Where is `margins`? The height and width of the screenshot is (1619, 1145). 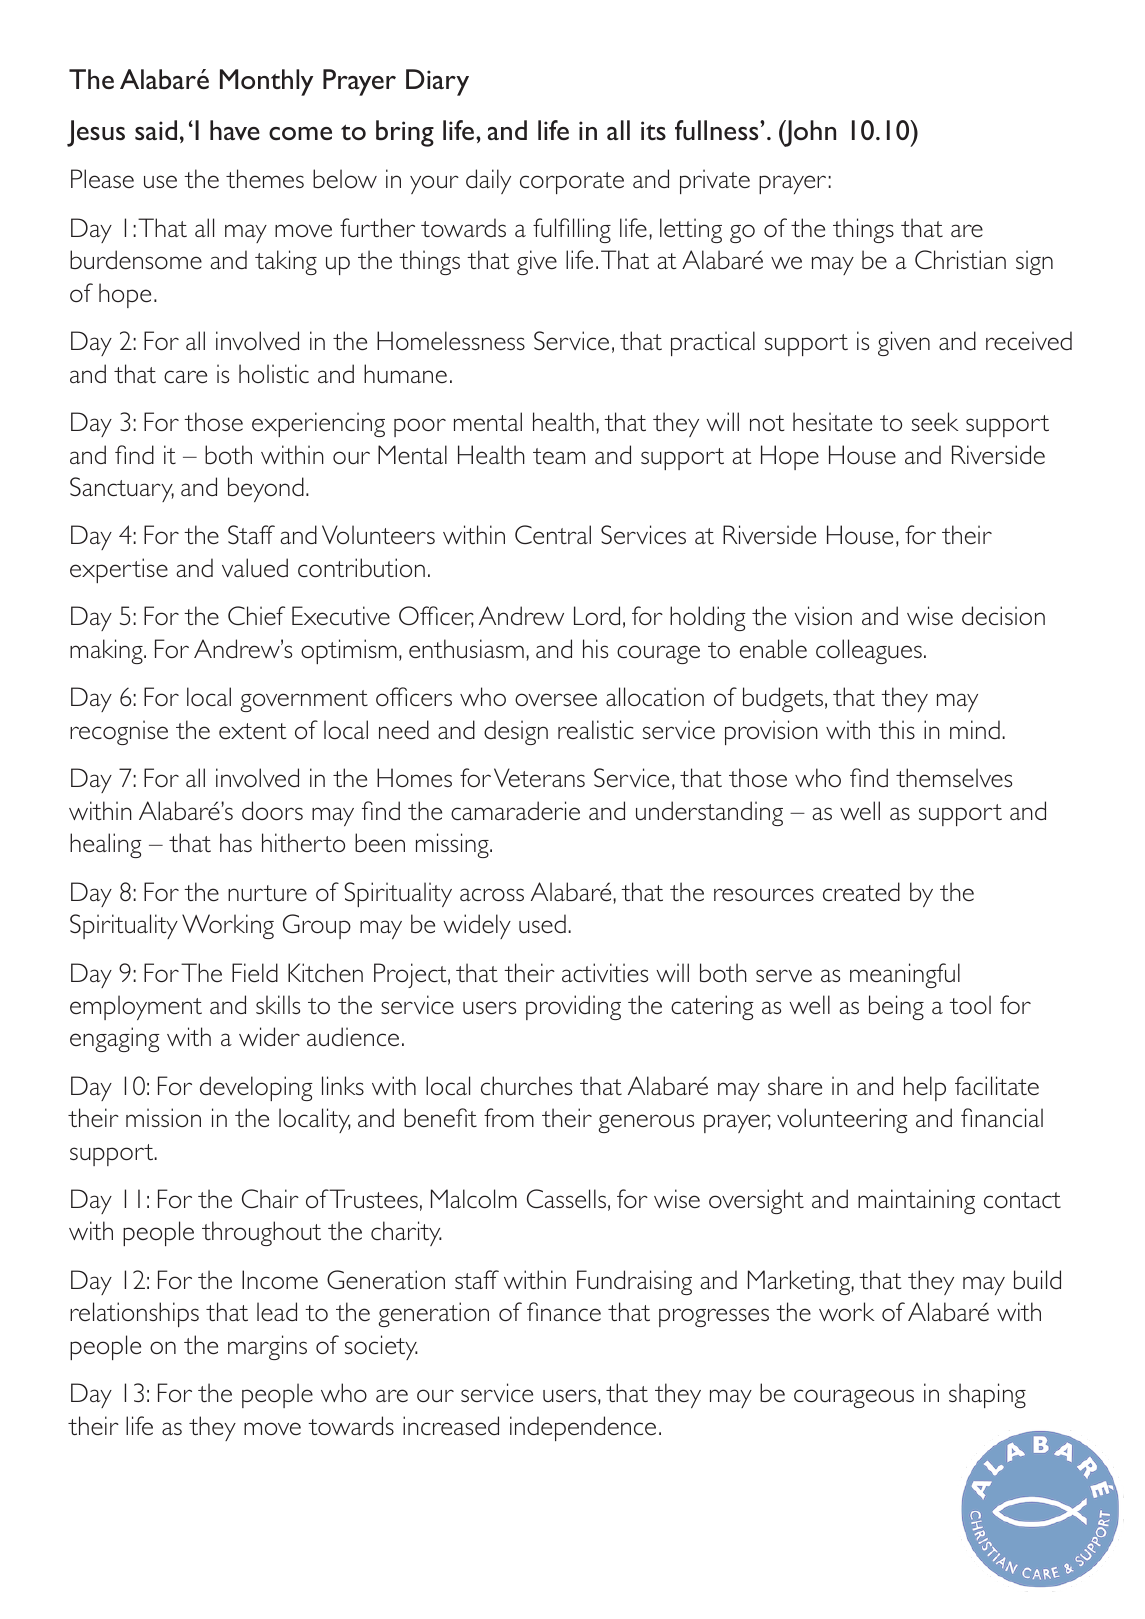
margins is located at coordinates (267, 1347).
